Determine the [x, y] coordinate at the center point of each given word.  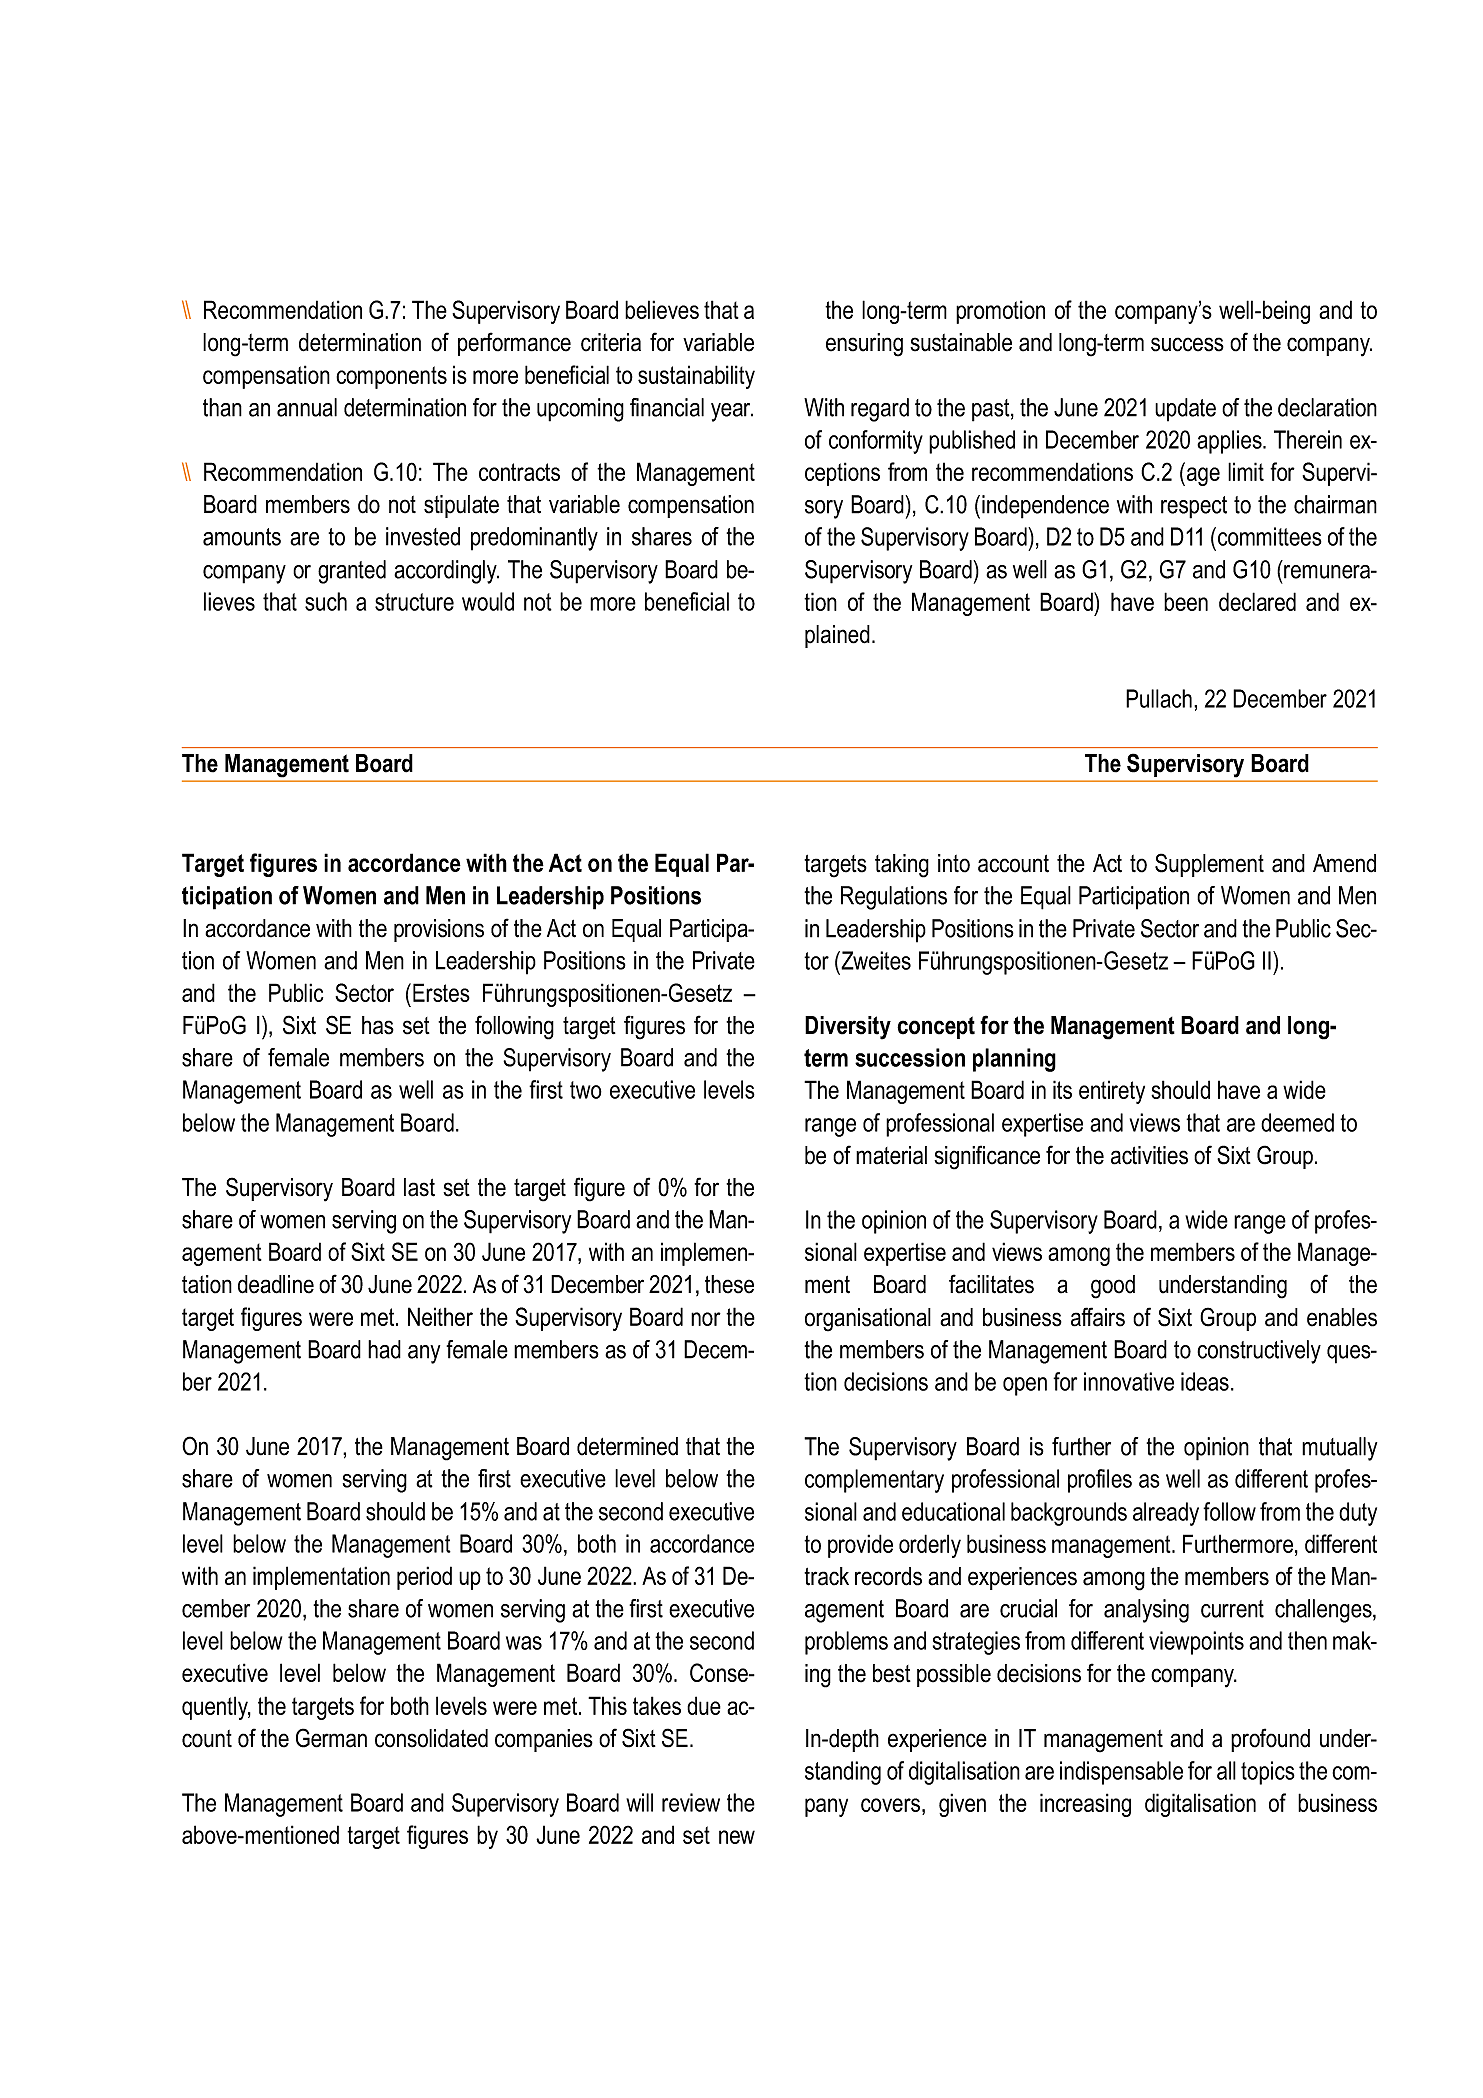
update [1185, 410]
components [391, 377]
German [331, 1738]
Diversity [848, 1028]
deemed [1297, 1122]
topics [1268, 1773]
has [378, 1025]
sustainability [696, 377]
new [737, 1837]
